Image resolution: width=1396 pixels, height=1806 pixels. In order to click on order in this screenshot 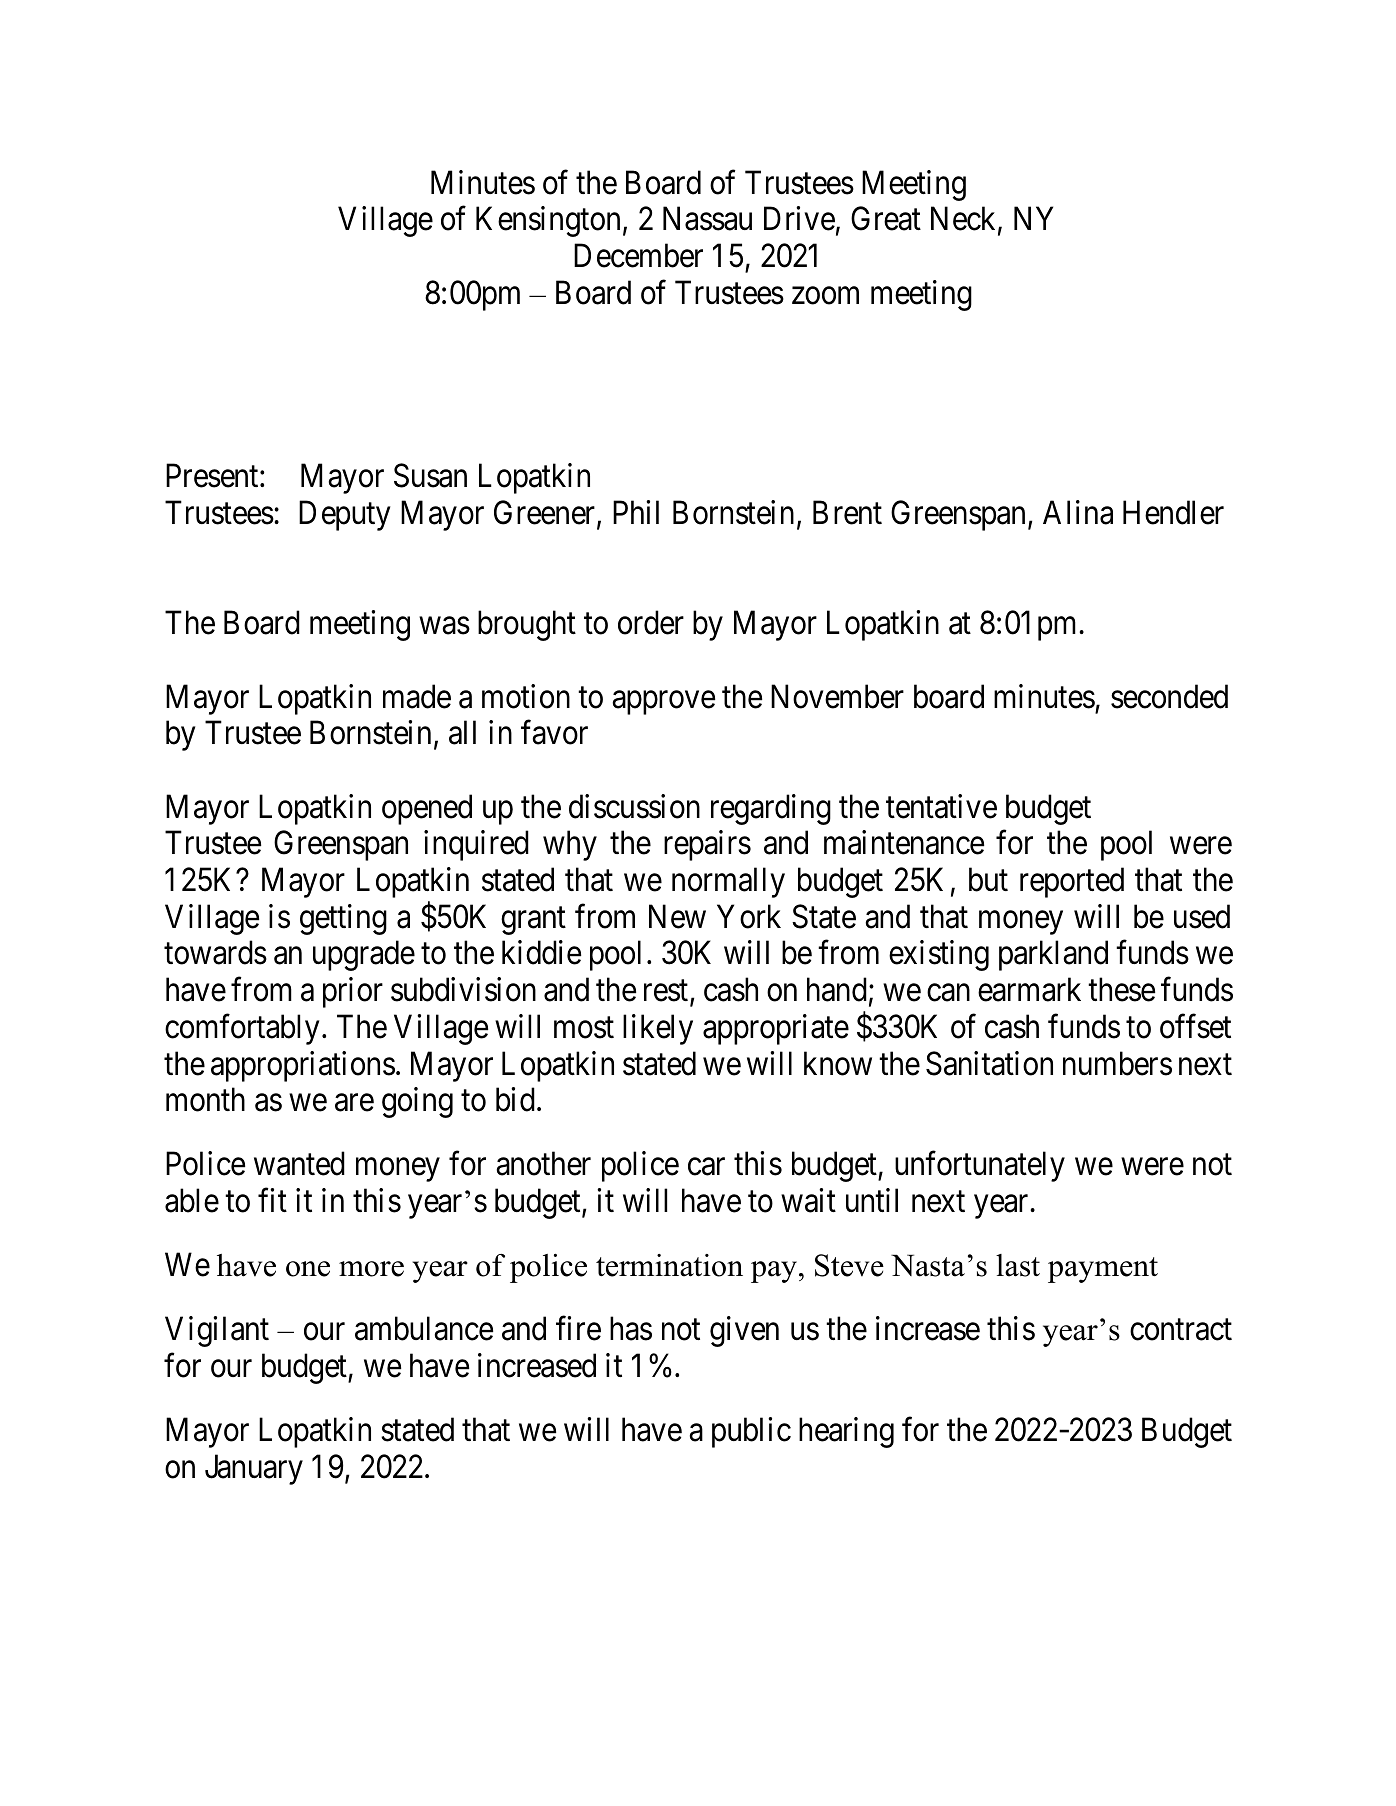, I will do `click(651, 622)`.
